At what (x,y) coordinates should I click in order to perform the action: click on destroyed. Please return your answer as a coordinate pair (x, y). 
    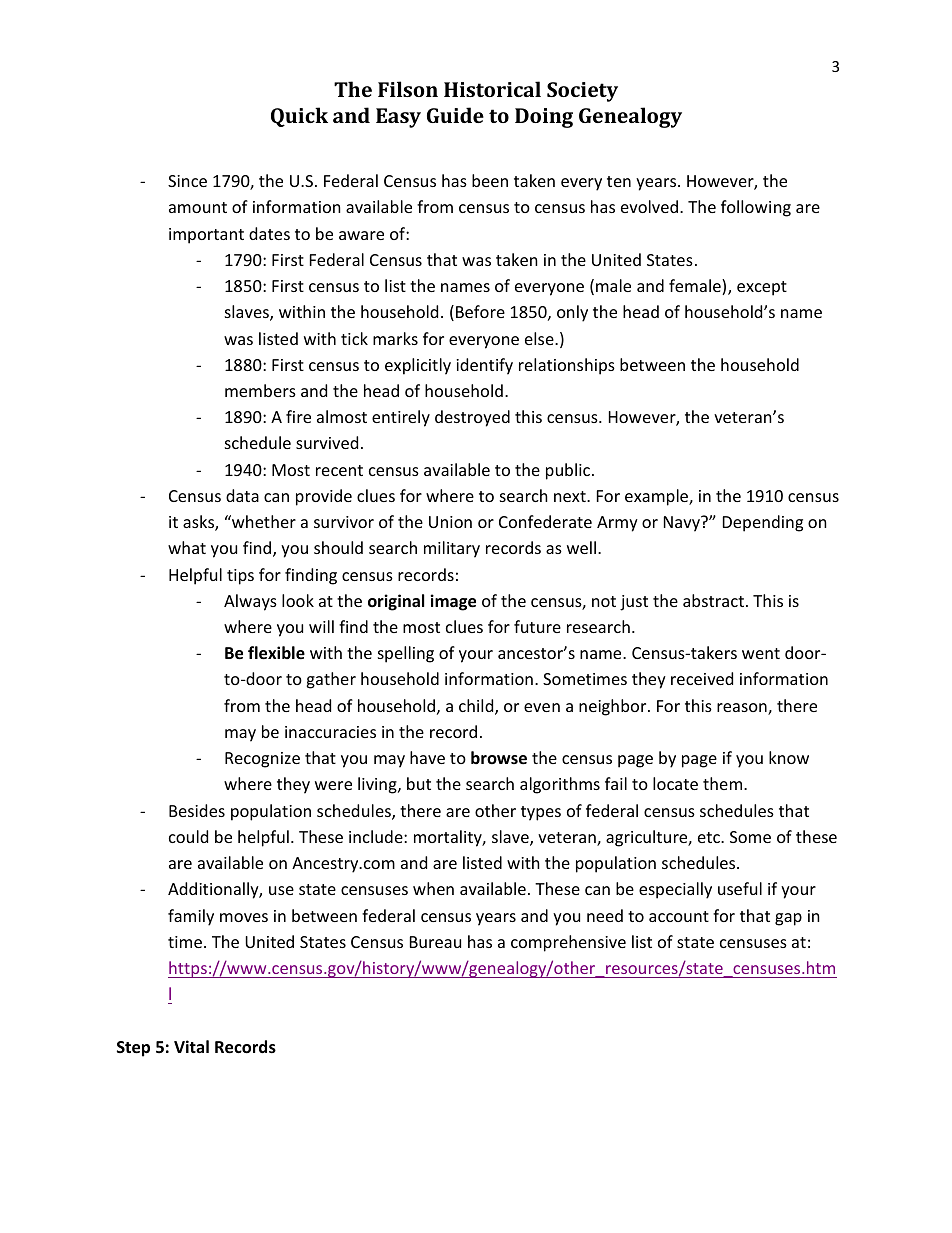
    Looking at the image, I should click on (472, 418).
